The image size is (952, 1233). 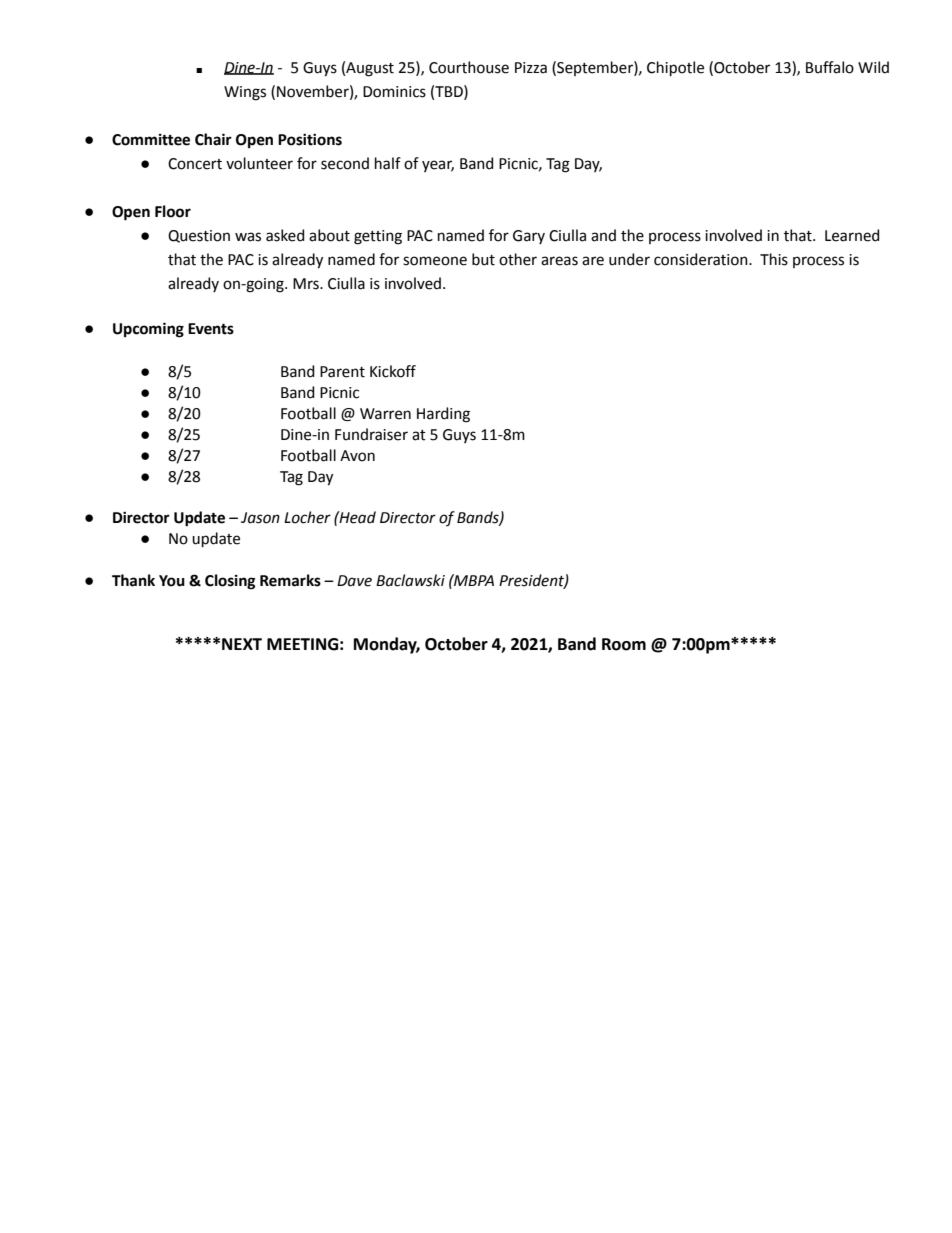 I want to click on This, so click(x=774, y=259).
